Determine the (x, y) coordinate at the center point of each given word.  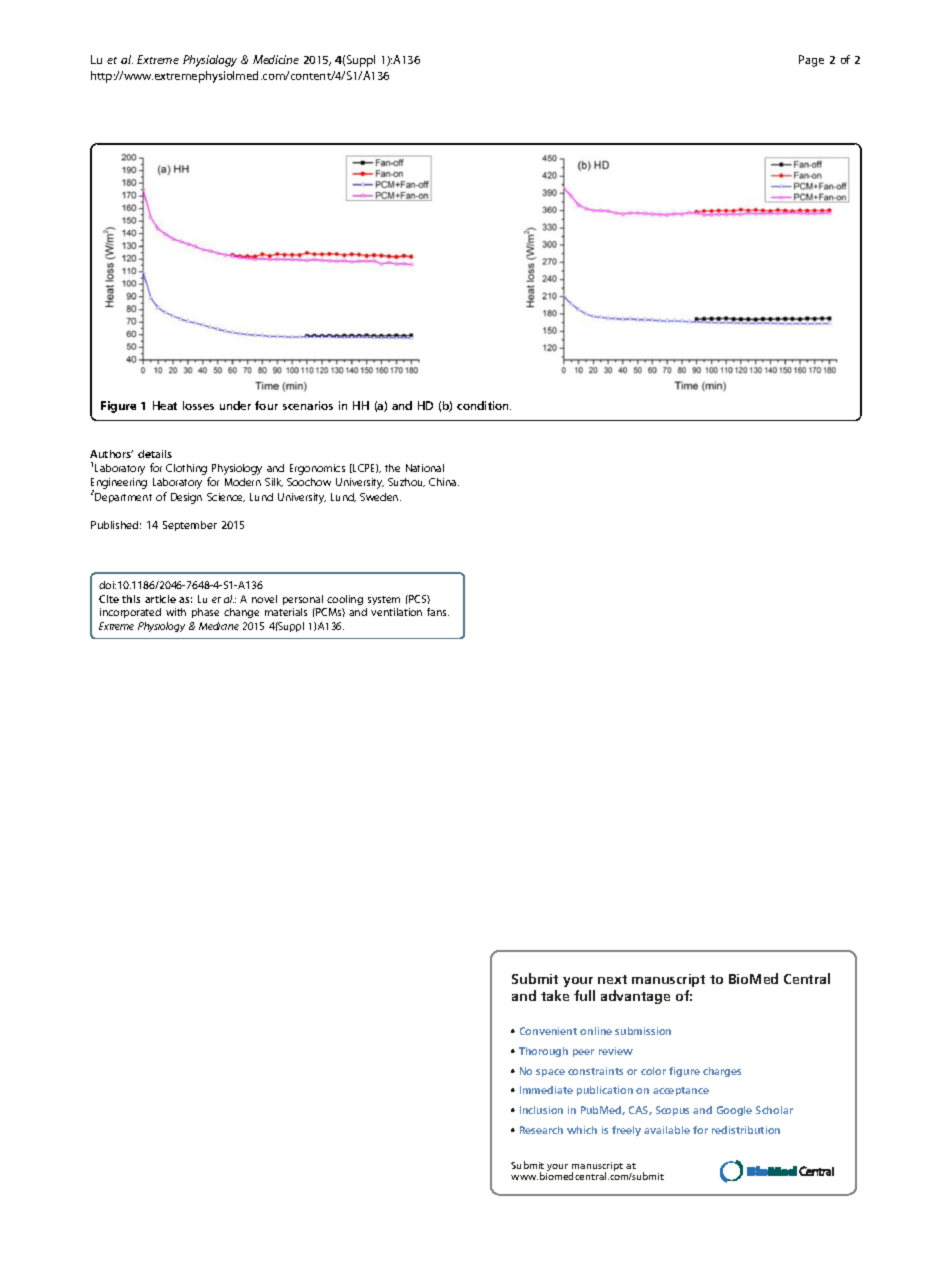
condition (484, 405)
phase (205, 613)
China (444, 482)
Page (811, 61)
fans (438, 612)
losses (198, 405)
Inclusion (541, 1110)
